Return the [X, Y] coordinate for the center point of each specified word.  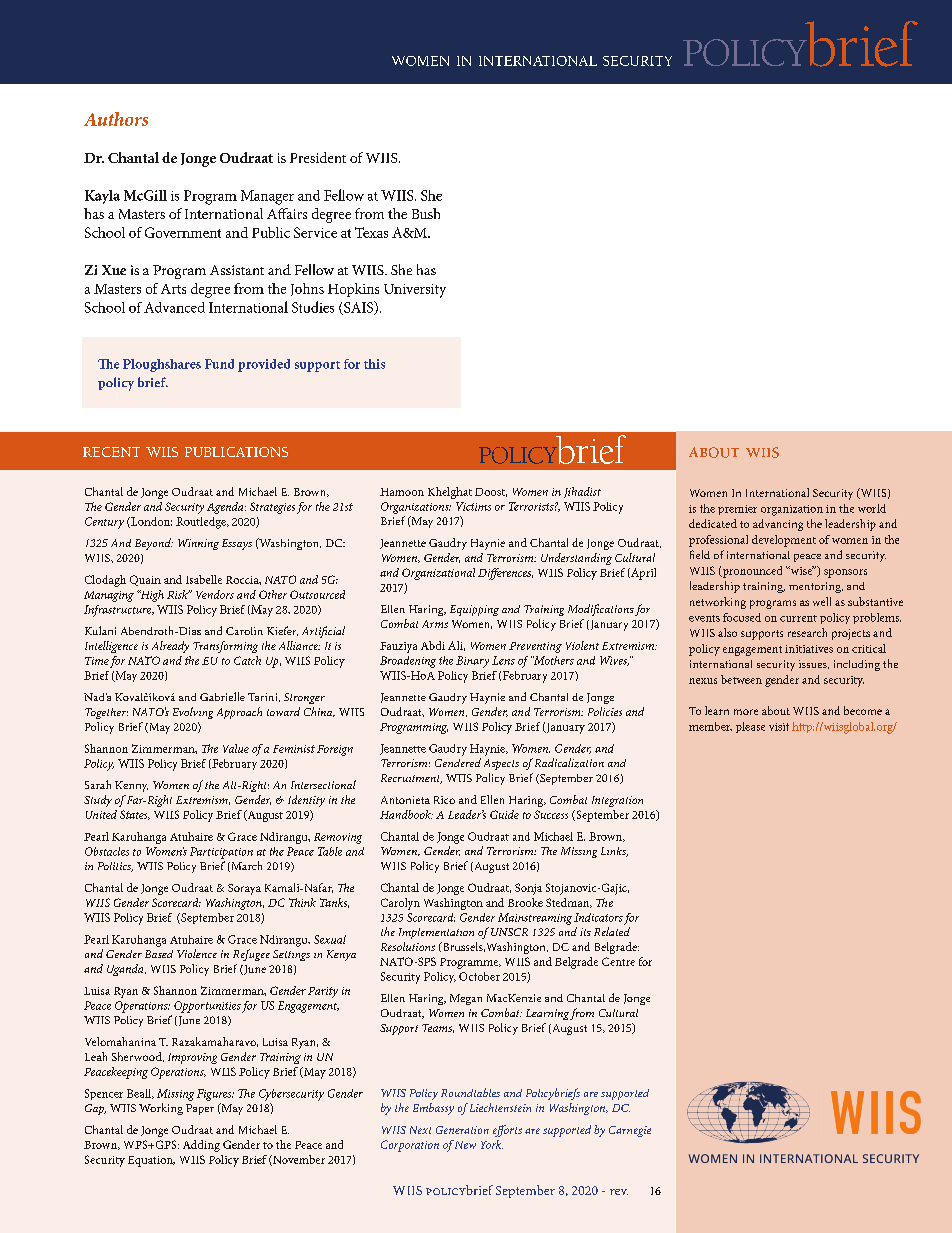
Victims [473, 506]
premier [737, 510]
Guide [504, 814]
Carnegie [630, 1131]
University [415, 291]
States [135, 815]
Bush [426, 213]
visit [779, 727]
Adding [201, 1146]
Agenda [226, 508]
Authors [116, 119]
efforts [507, 1131]
